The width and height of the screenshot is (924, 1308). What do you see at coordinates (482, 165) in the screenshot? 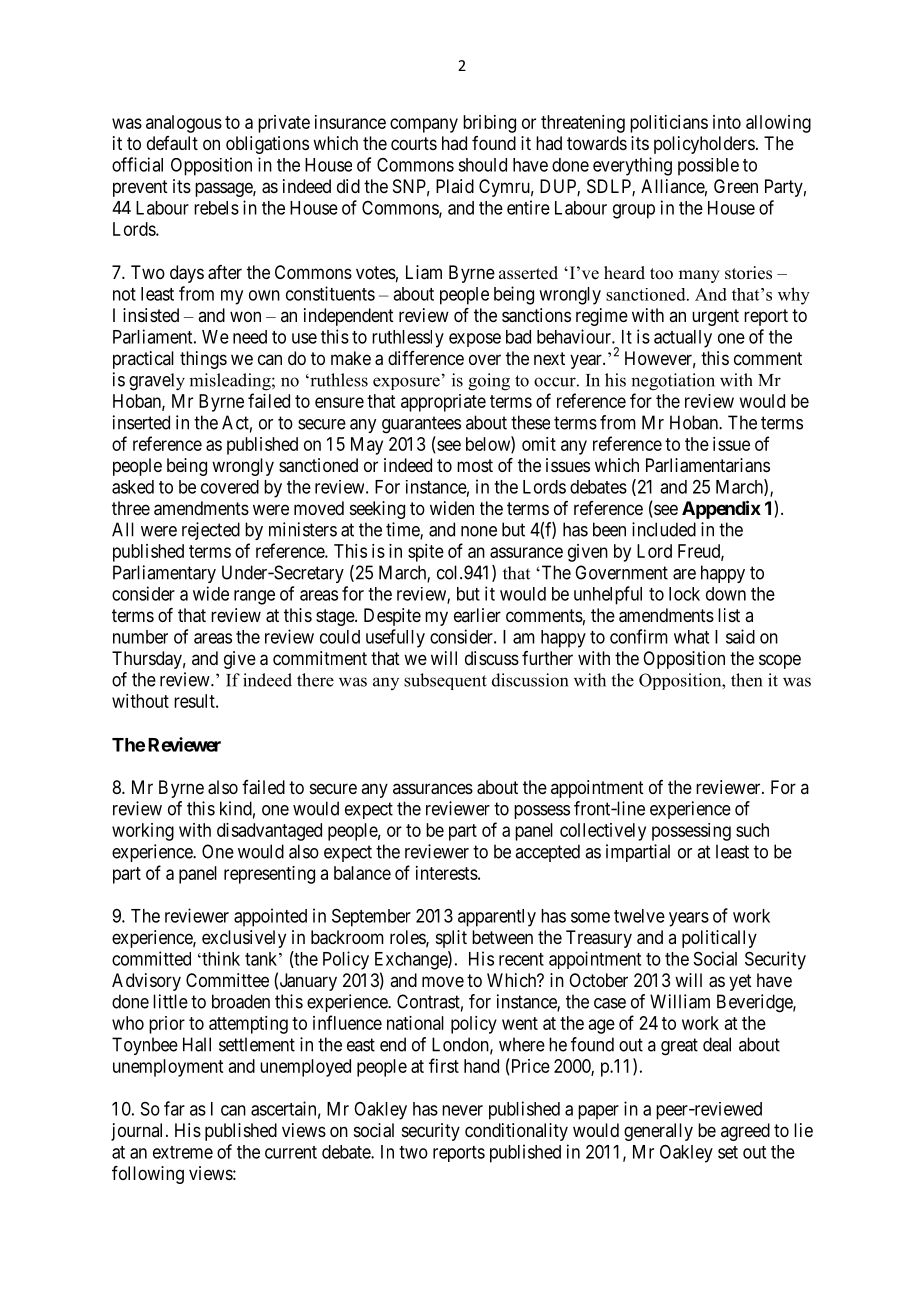
I see `should` at bounding box center [482, 165].
